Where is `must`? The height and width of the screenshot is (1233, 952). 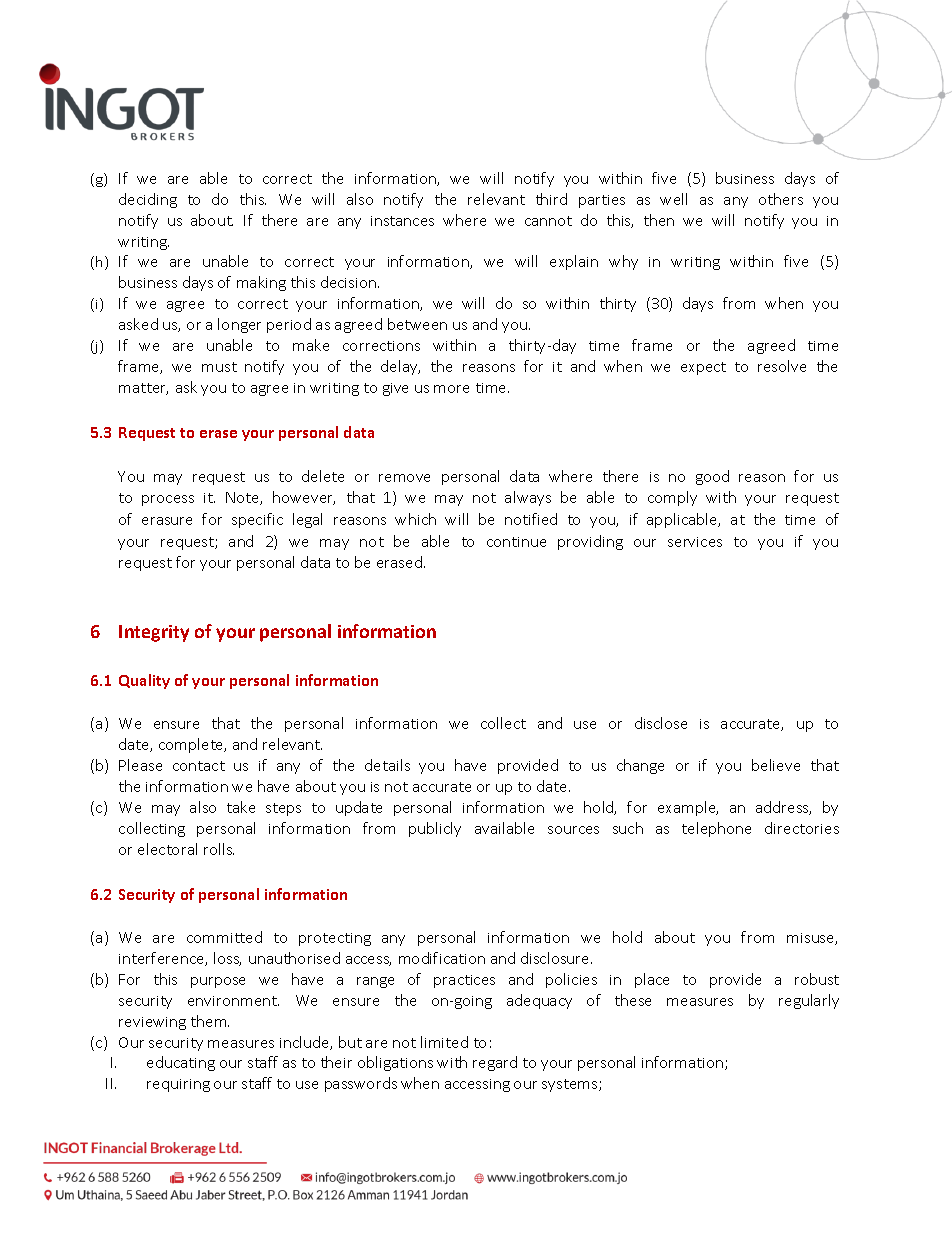
must is located at coordinates (219, 367).
